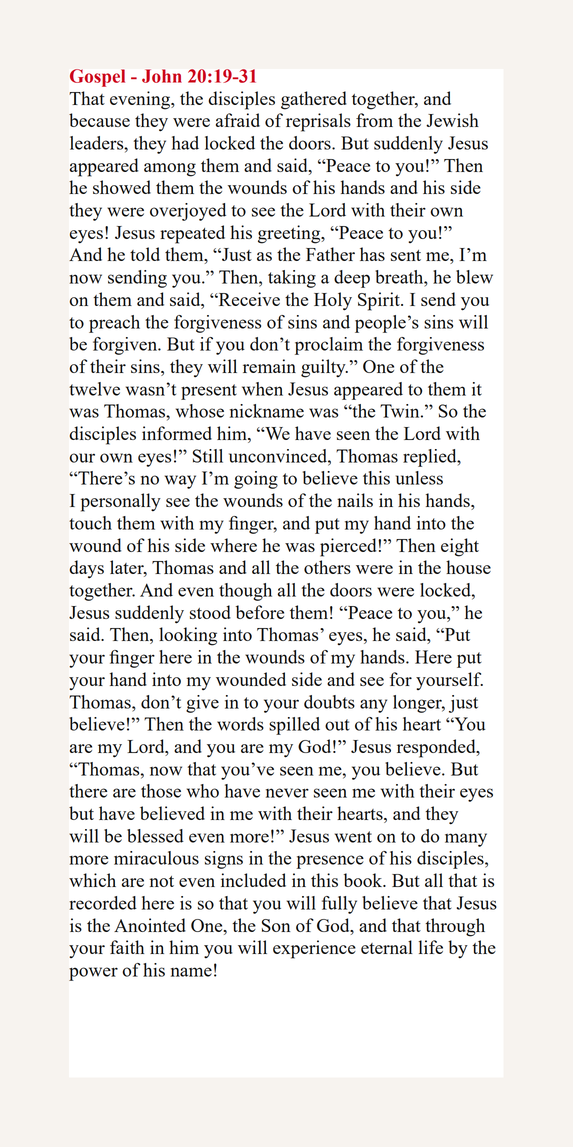 This image has height=1147, width=573. What do you see at coordinates (188, 636) in the image?
I see `looking` at bounding box center [188, 636].
